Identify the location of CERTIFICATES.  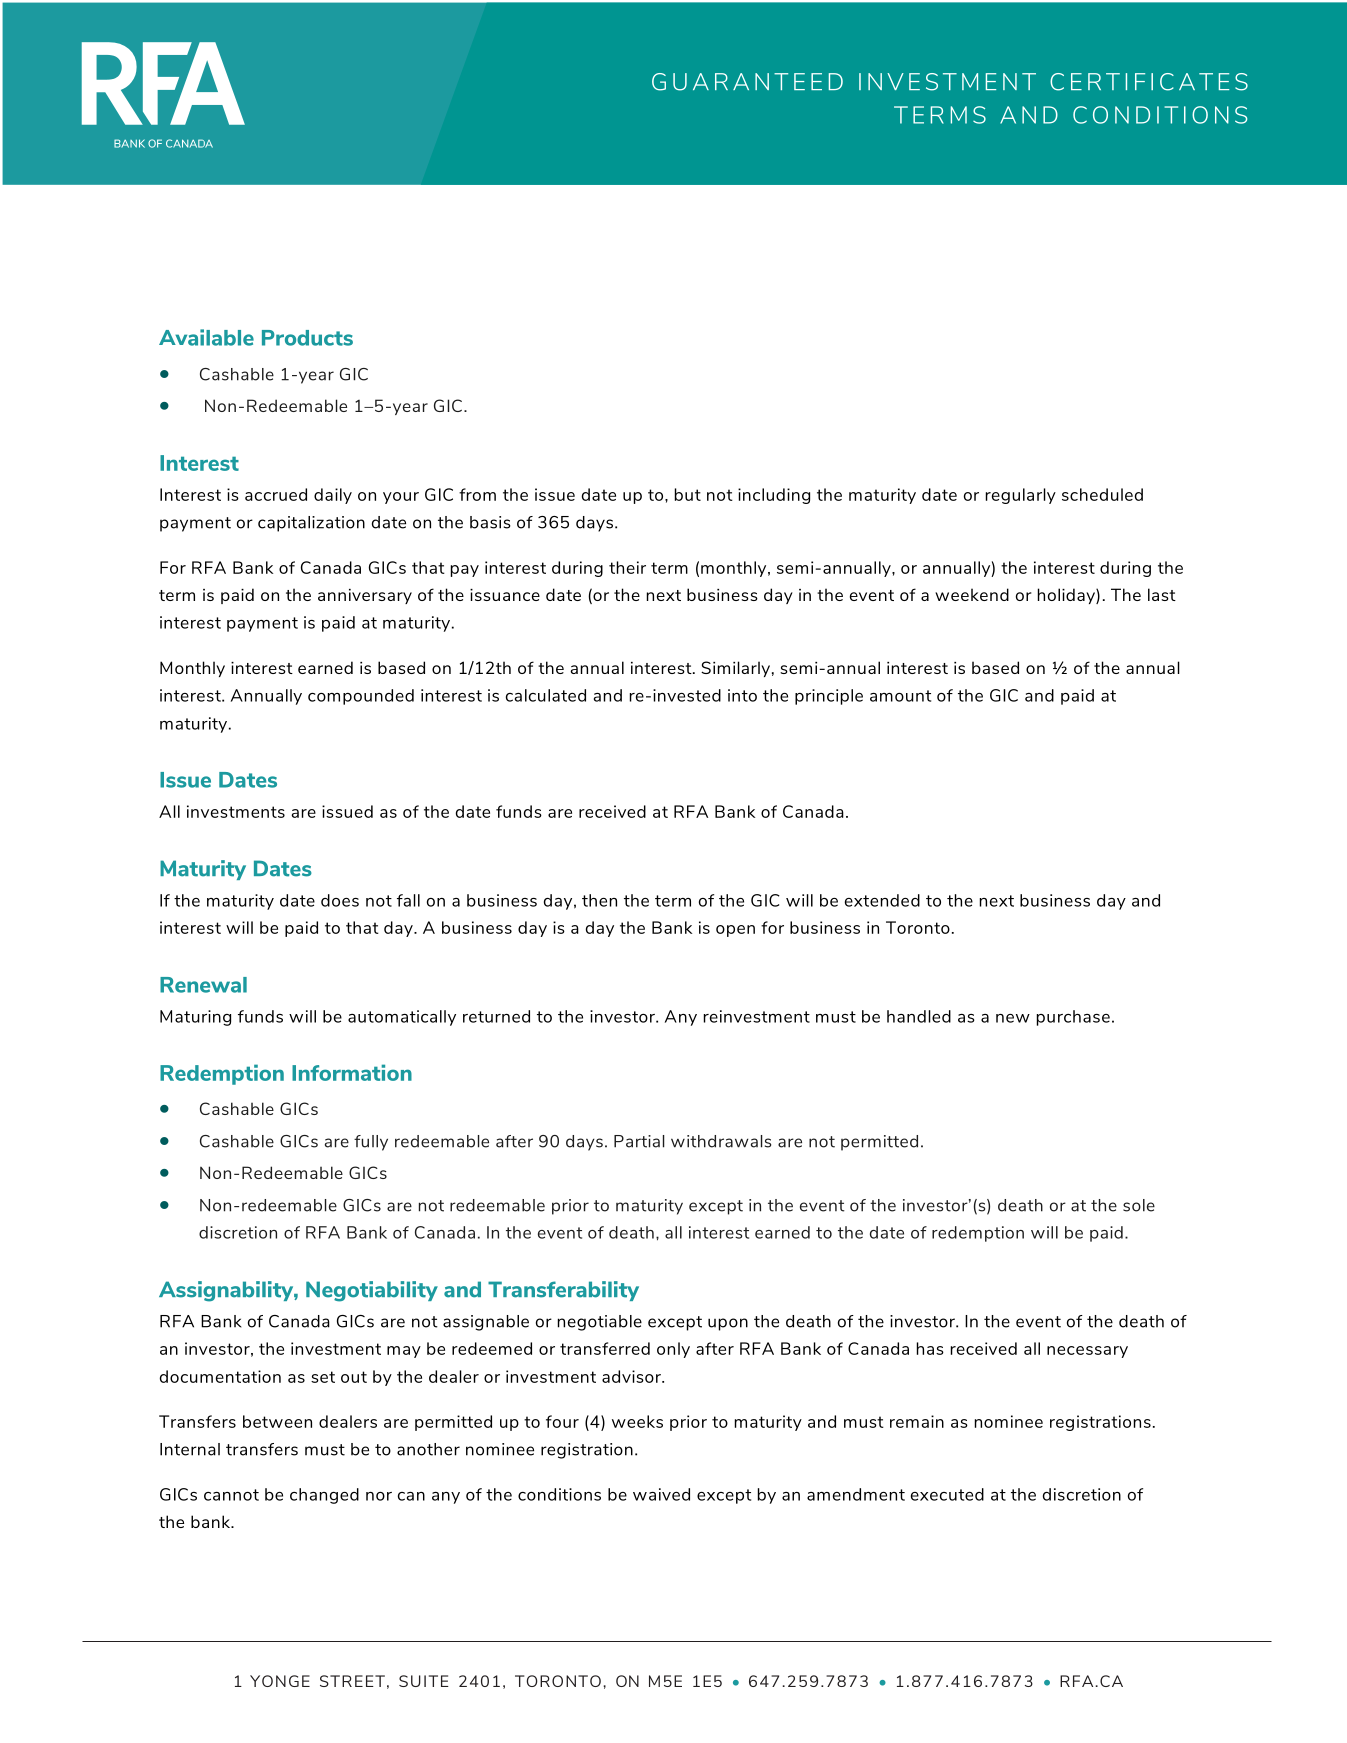
(1149, 82).
